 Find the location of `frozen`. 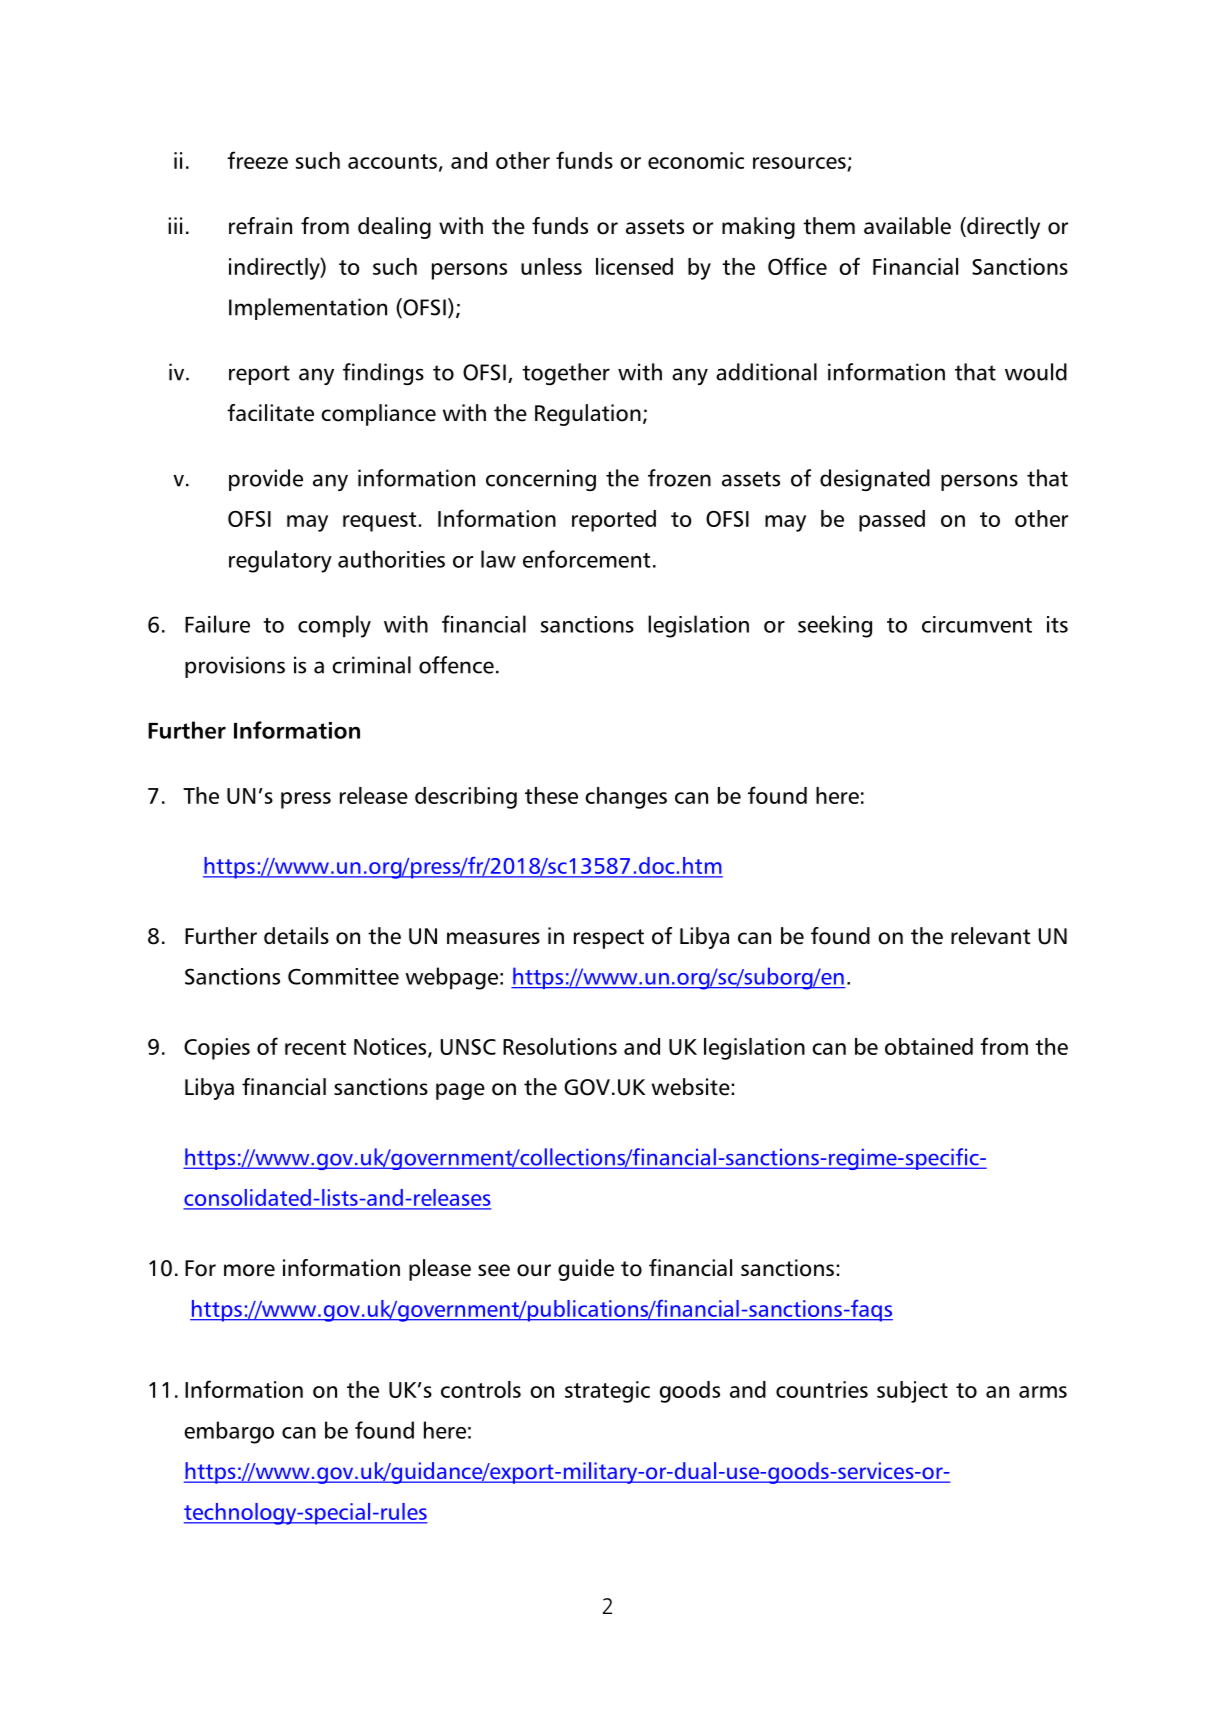

frozen is located at coordinates (679, 478).
